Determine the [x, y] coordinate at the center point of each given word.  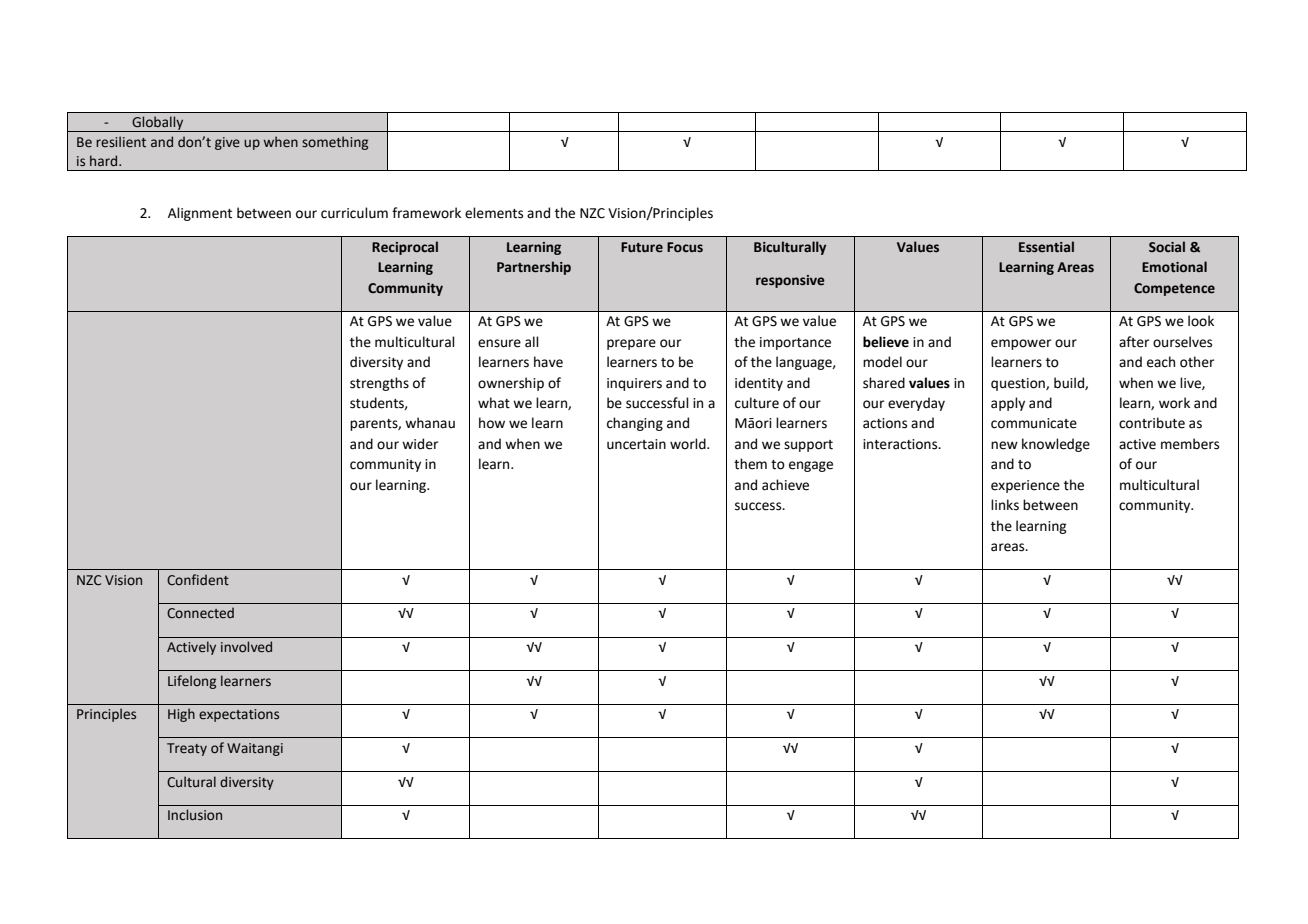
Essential [1046, 247]
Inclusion [195, 814]
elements [494, 213]
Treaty [187, 749]
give [227, 143]
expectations [239, 715]
